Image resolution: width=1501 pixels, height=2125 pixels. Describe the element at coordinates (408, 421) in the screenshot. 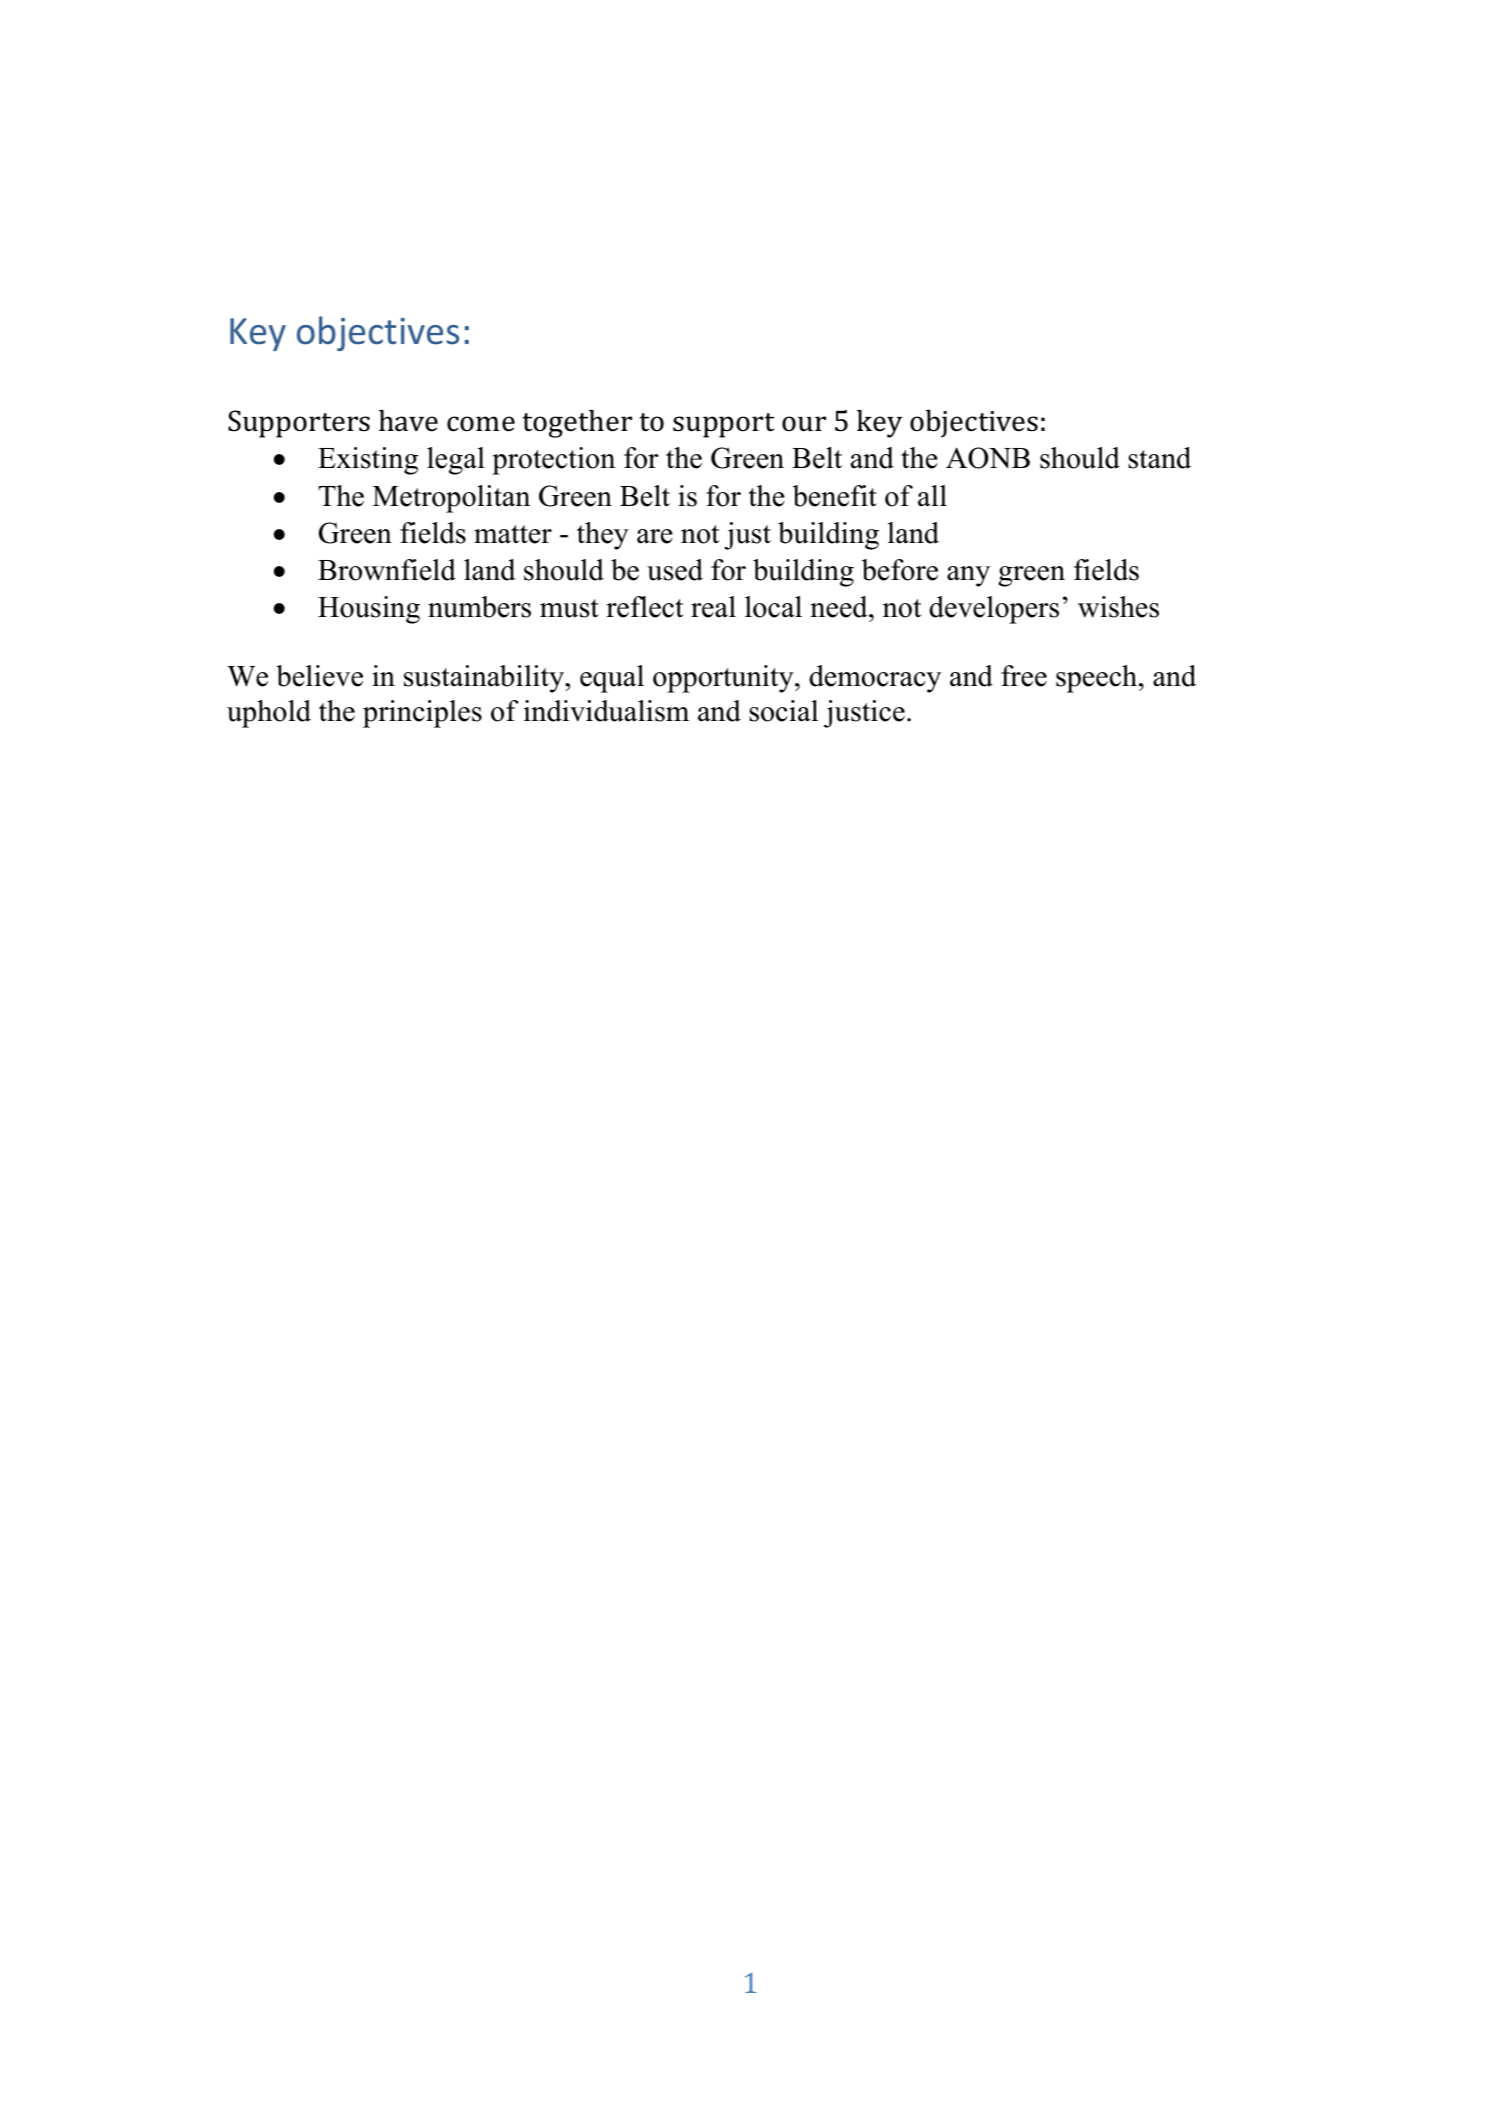

I see `have` at that location.
